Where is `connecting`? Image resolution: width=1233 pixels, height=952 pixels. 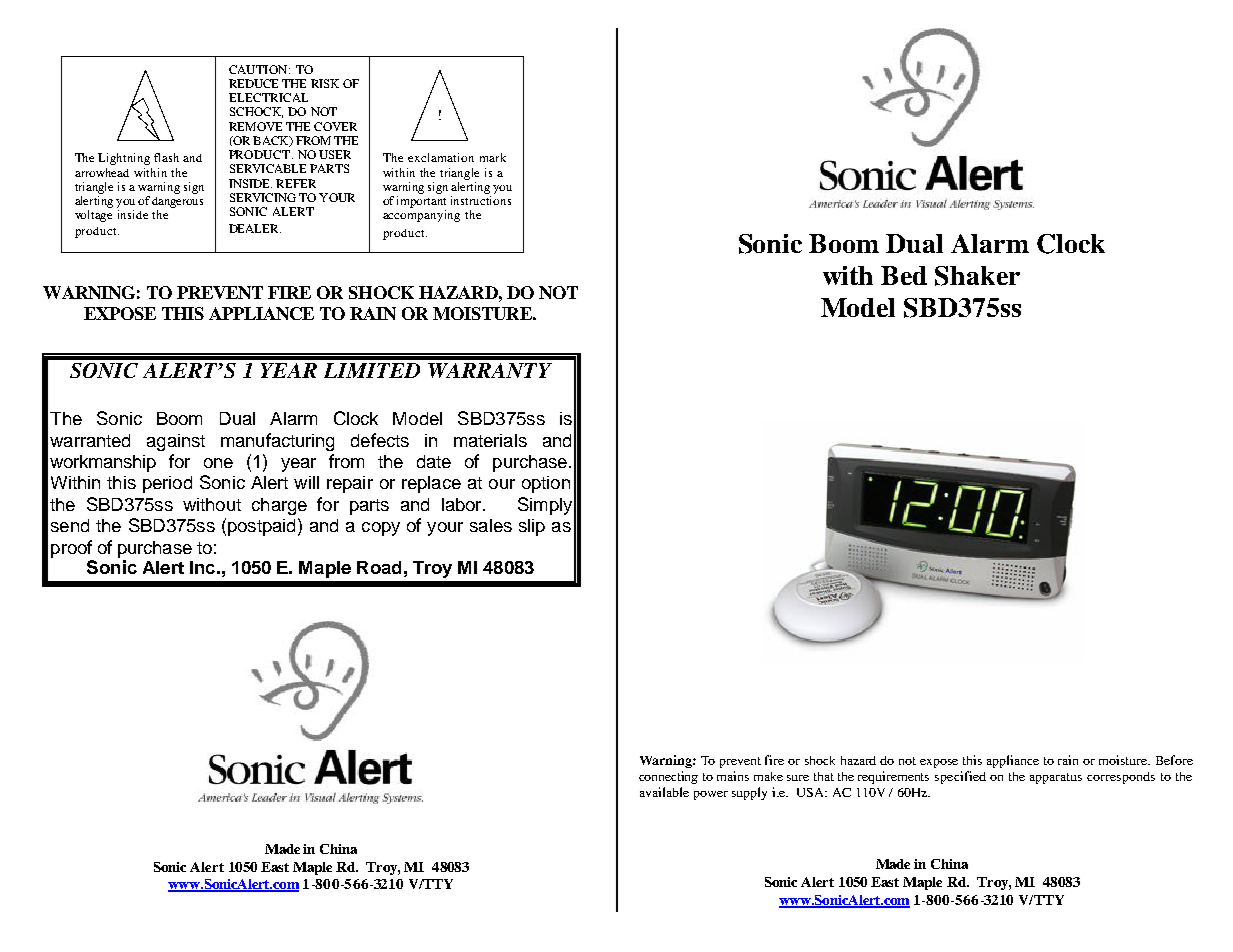 connecting is located at coordinates (668, 777).
